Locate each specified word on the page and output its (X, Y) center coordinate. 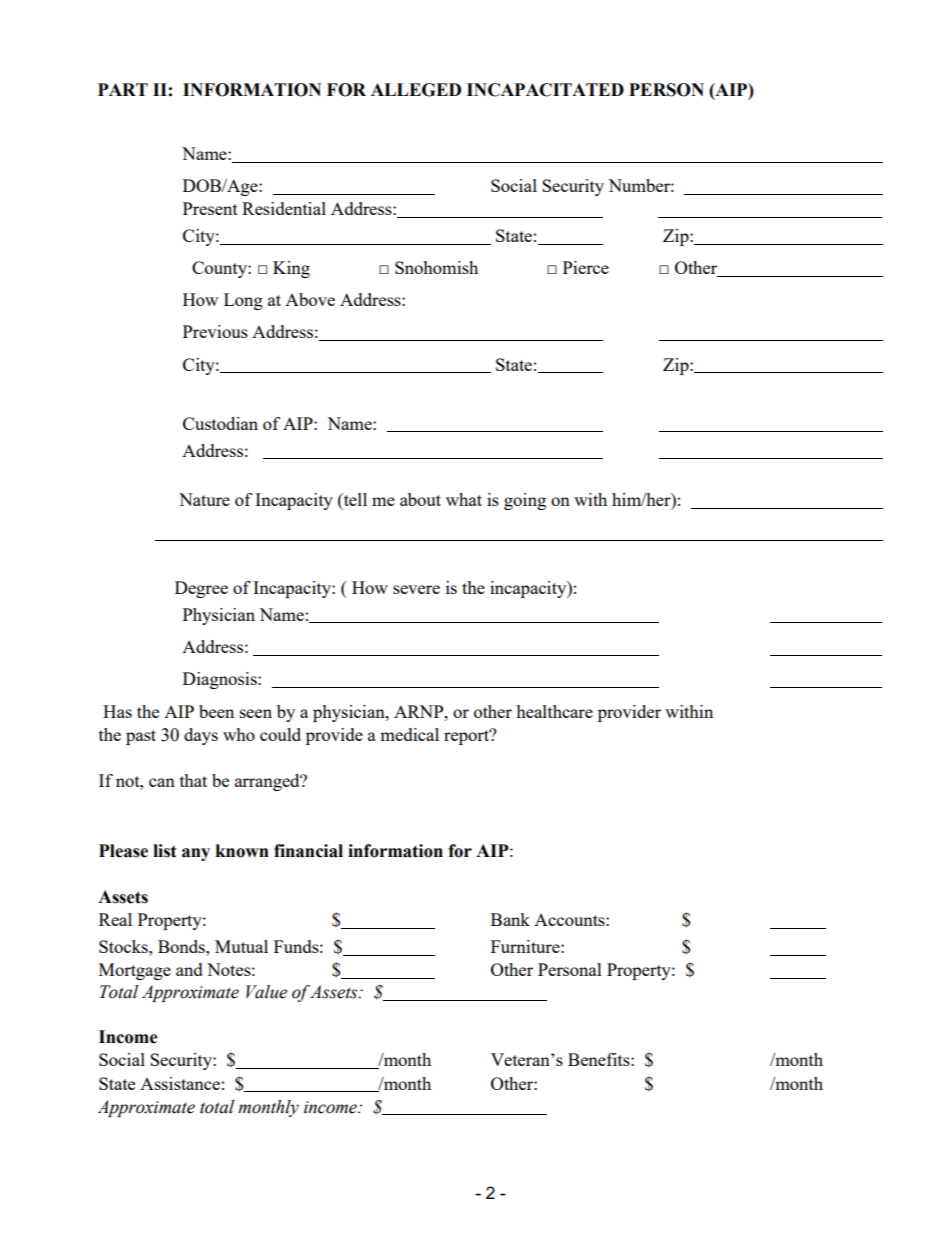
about (420, 499)
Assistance (180, 1083)
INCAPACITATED (545, 90)
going (525, 501)
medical (409, 734)
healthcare (554, 711)
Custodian (220, 423)
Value (266, 992)
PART (123, 89)
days (201, 736)
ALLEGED (416, 90)
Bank (510, 919)
